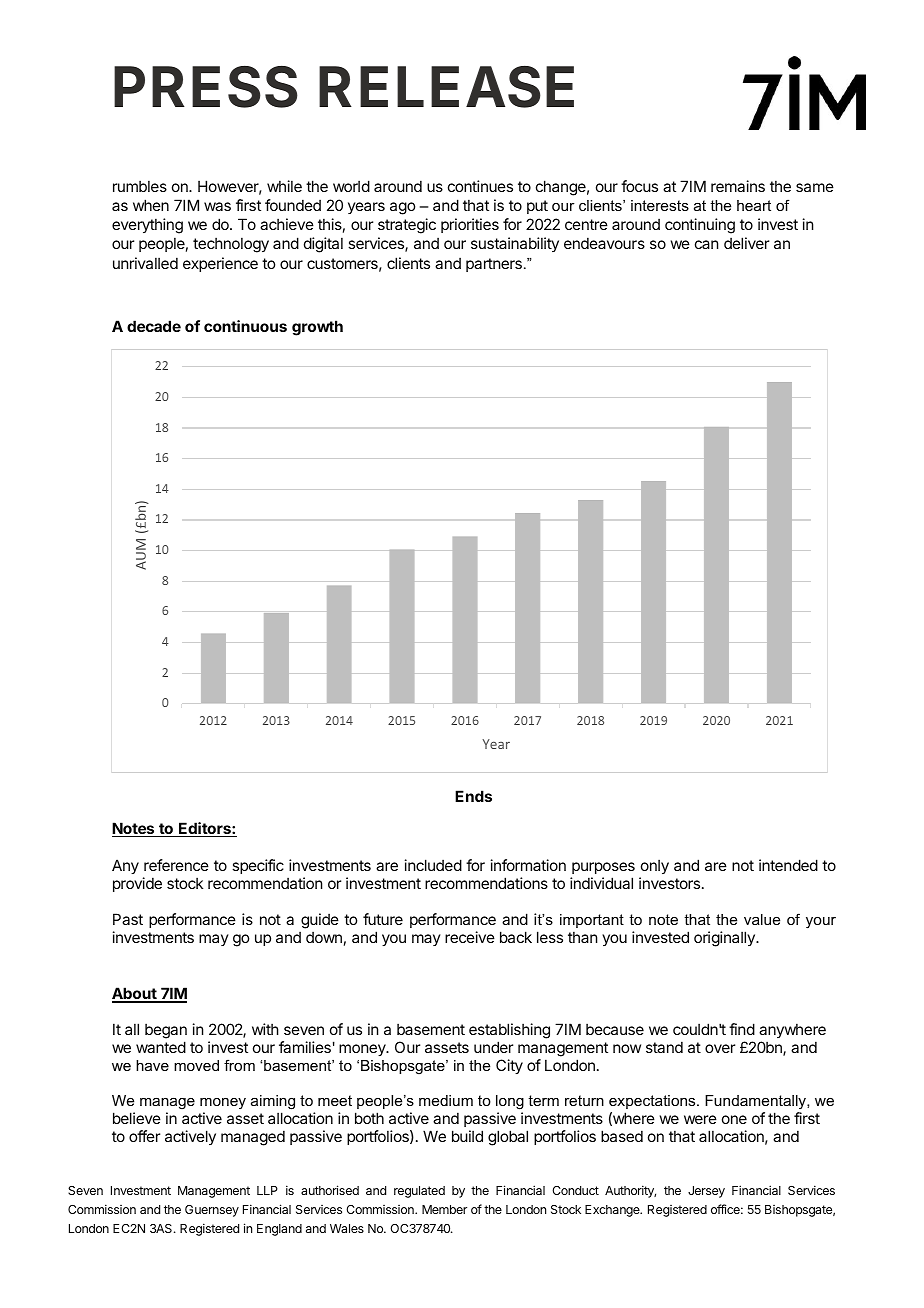 This image has width=924, height=1308. Describe the element at coordinates (217, 206) in the image. I see `was` at that location.
